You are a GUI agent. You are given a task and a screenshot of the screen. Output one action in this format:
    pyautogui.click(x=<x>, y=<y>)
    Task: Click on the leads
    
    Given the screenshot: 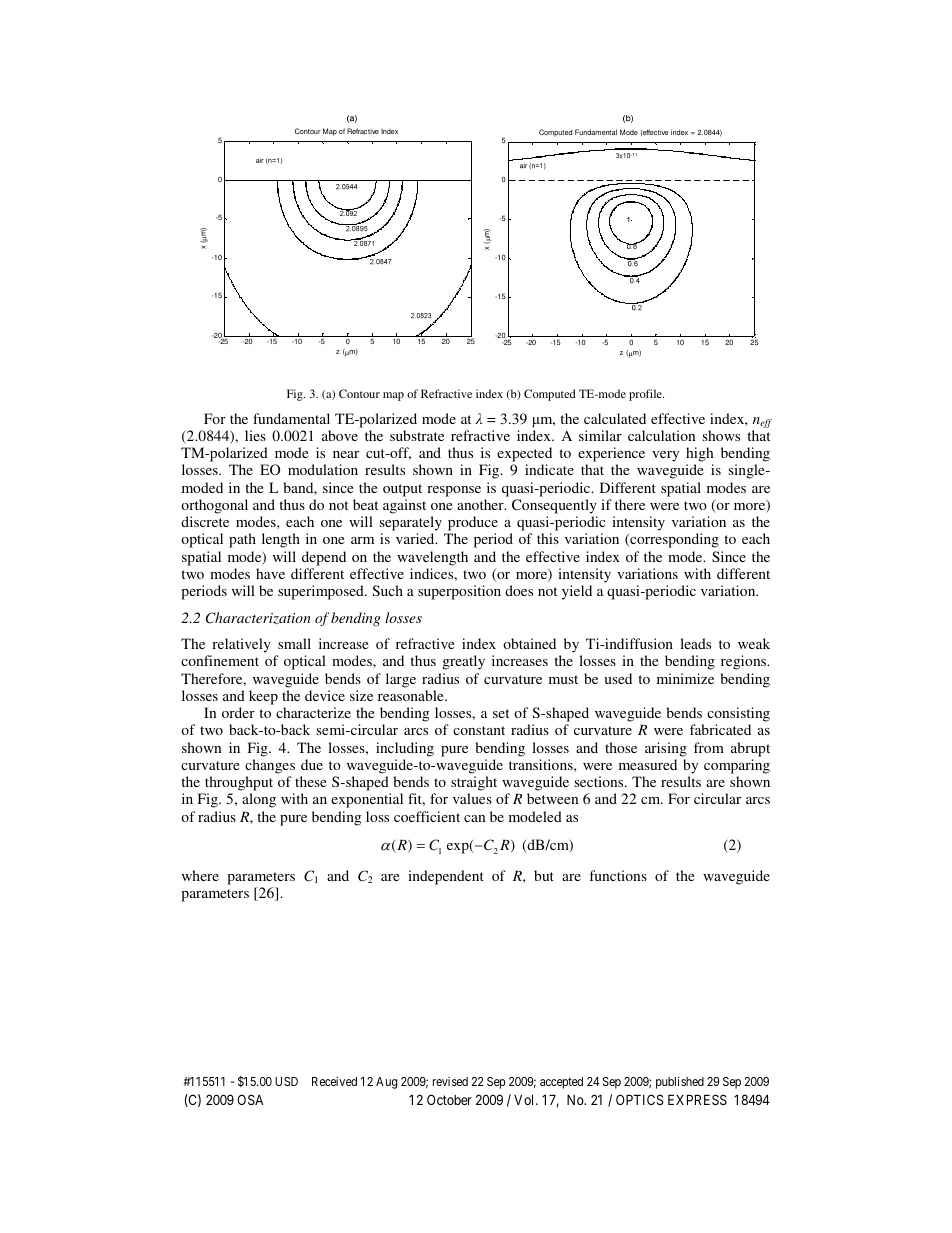 What is the action you would take?
    pyautogui.click(x=695, y=643)
